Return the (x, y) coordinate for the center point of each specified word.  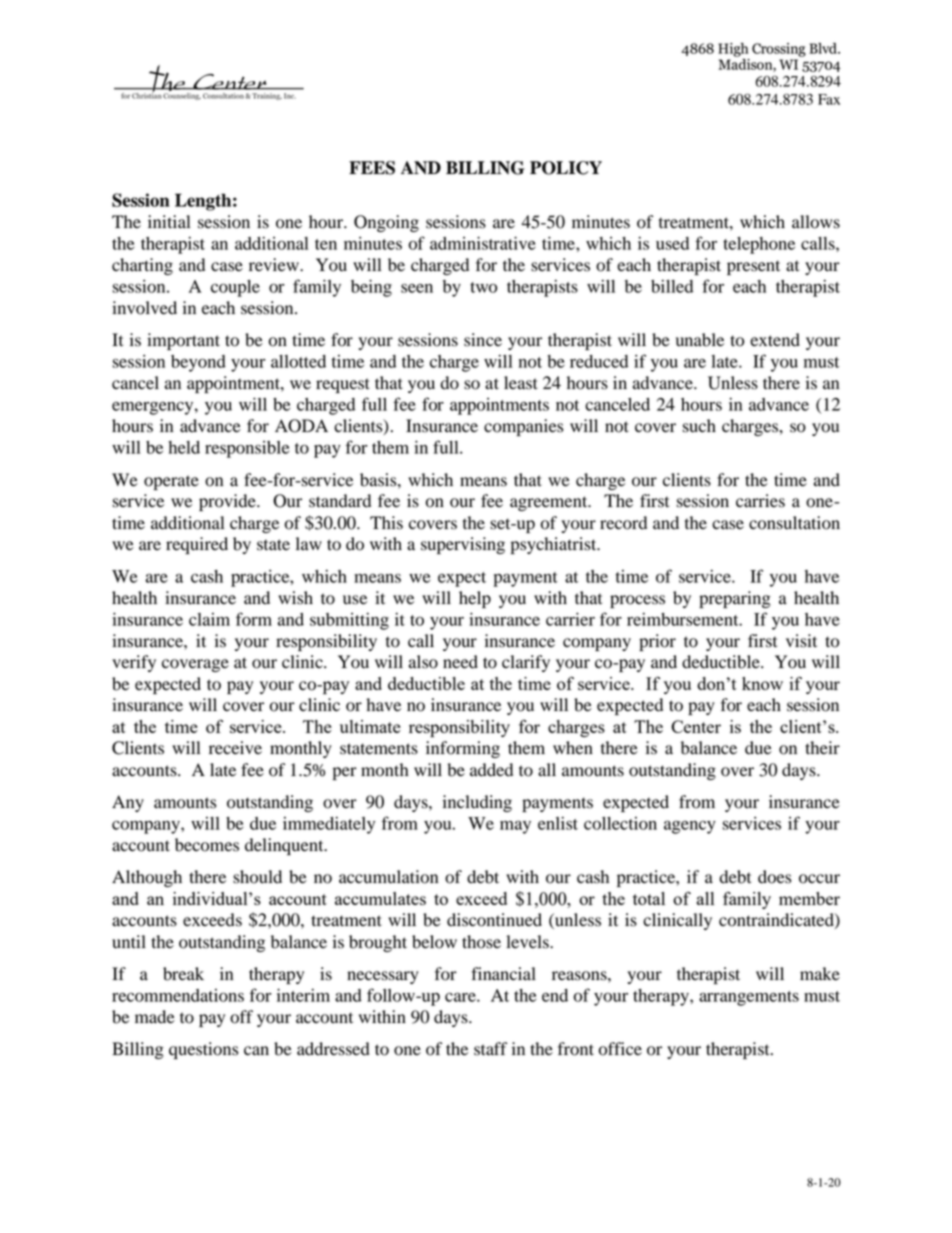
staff (490, 1049)
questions (203, 1050)
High (733, 50)
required (197, 545)
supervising (463, 545)
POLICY (566, 168)
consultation (794, 523)
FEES (372, 168)
